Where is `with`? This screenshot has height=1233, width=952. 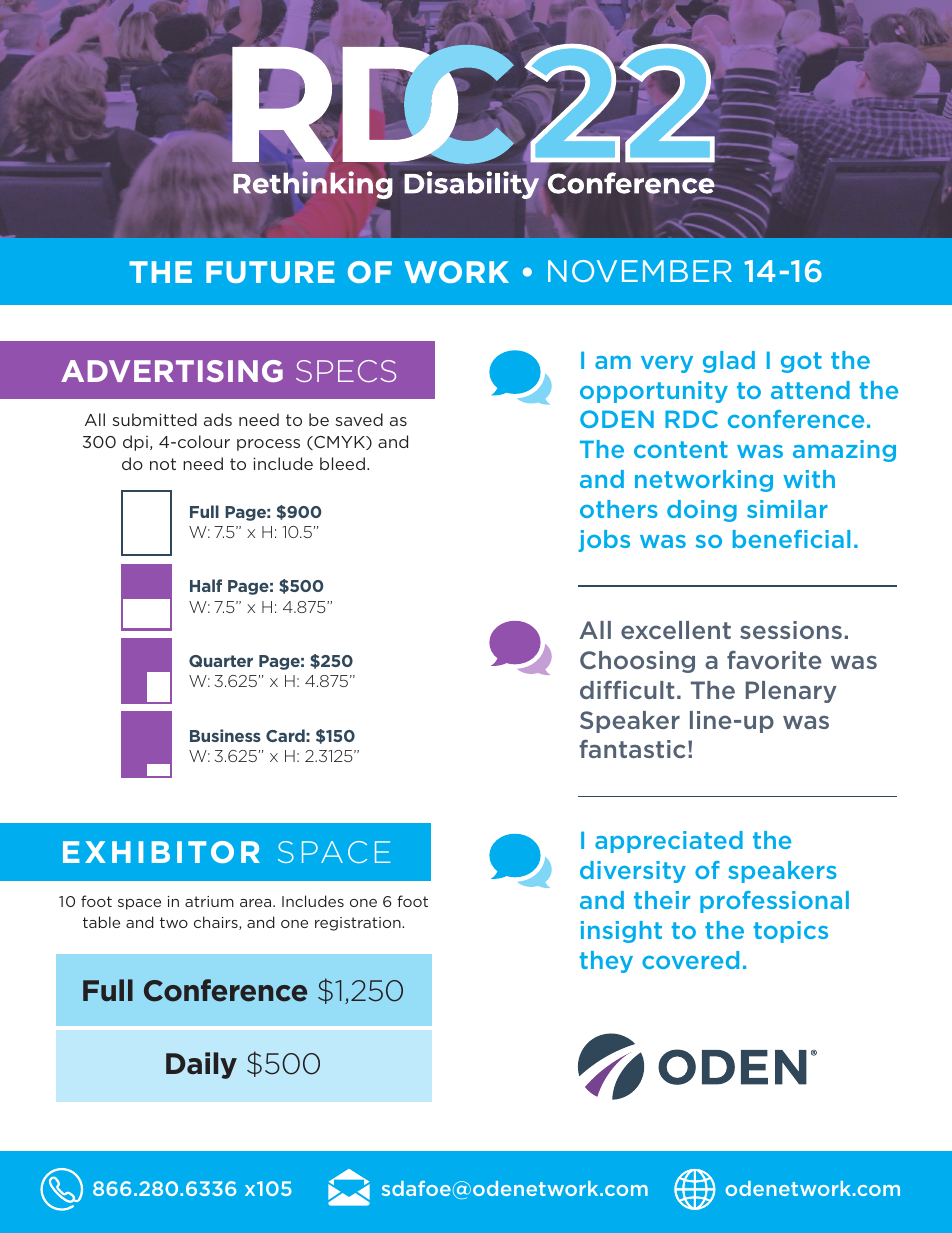 with is located at coordinates (809, 479).
